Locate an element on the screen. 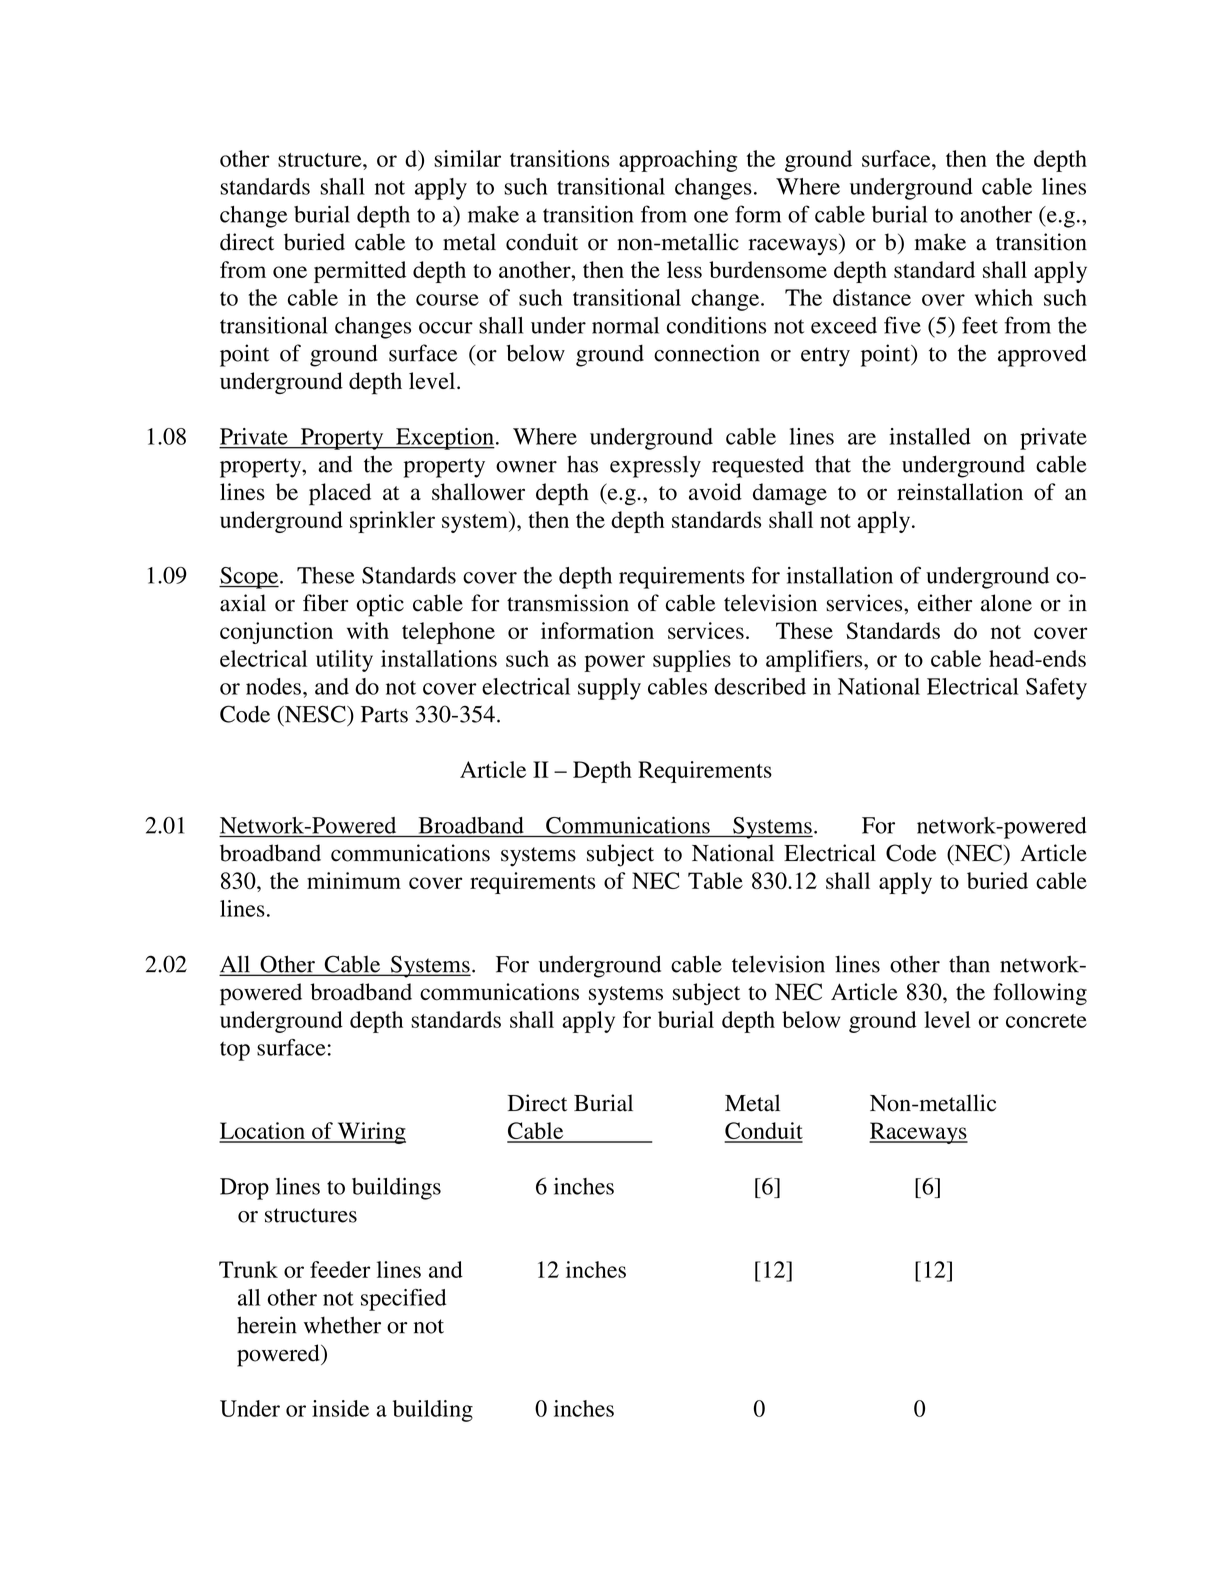 The image size is (1232, 1594). which is located at coordinates (1004, 297).
